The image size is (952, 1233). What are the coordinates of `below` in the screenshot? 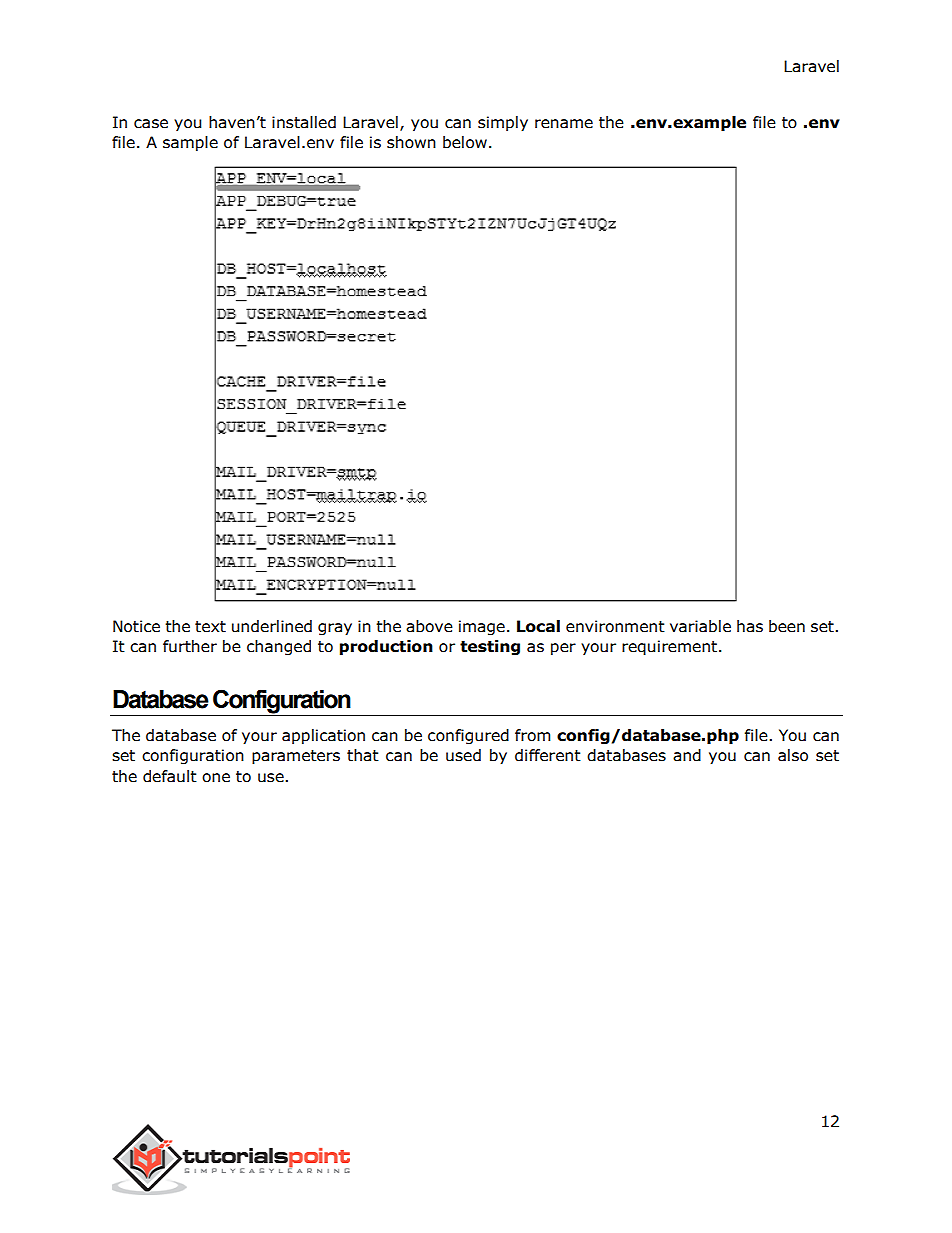 It's located at (465, 142).
